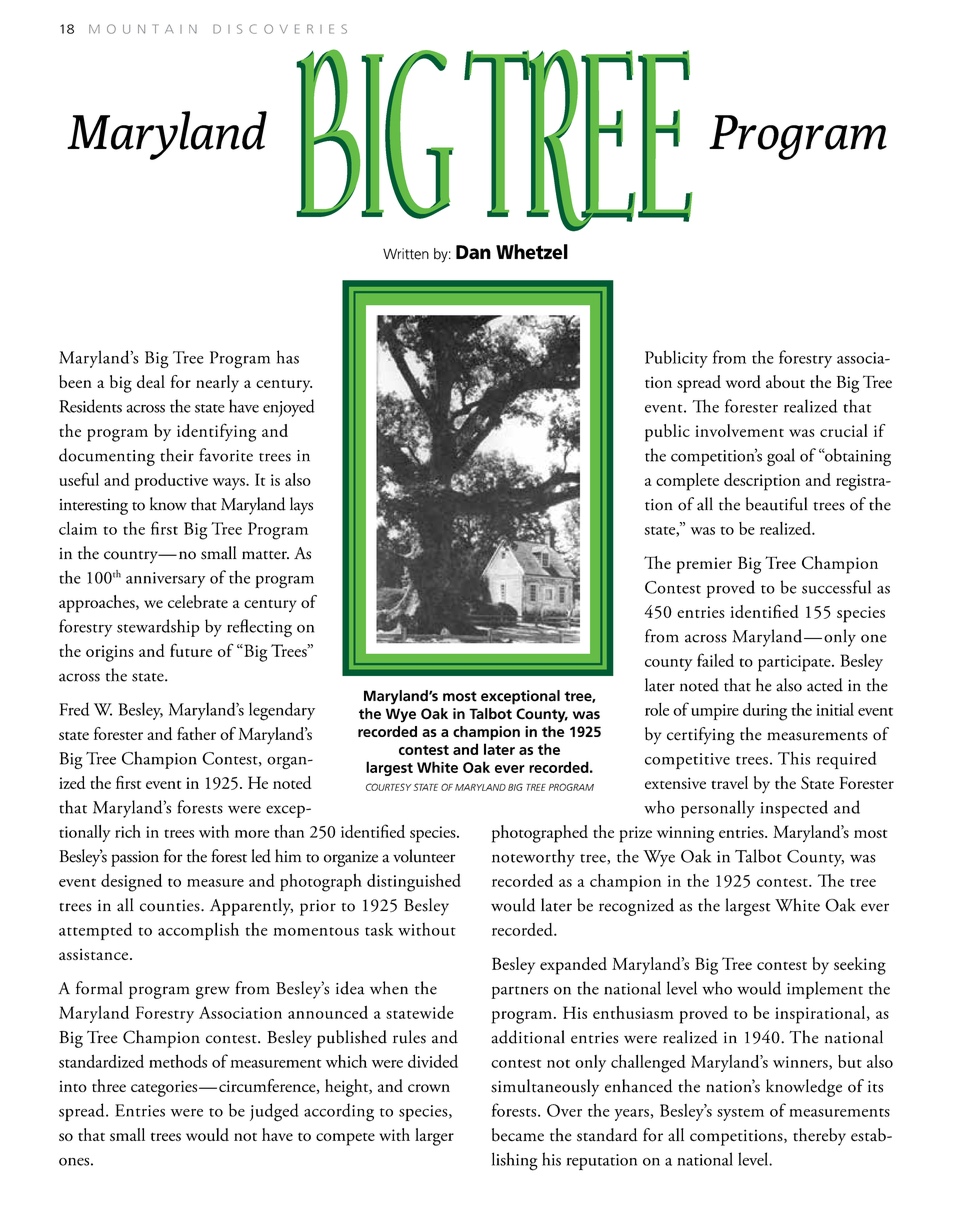 Image resolution: width=953 pixels, height=1232 pixels. I want to click on during, so click(765, 712).
